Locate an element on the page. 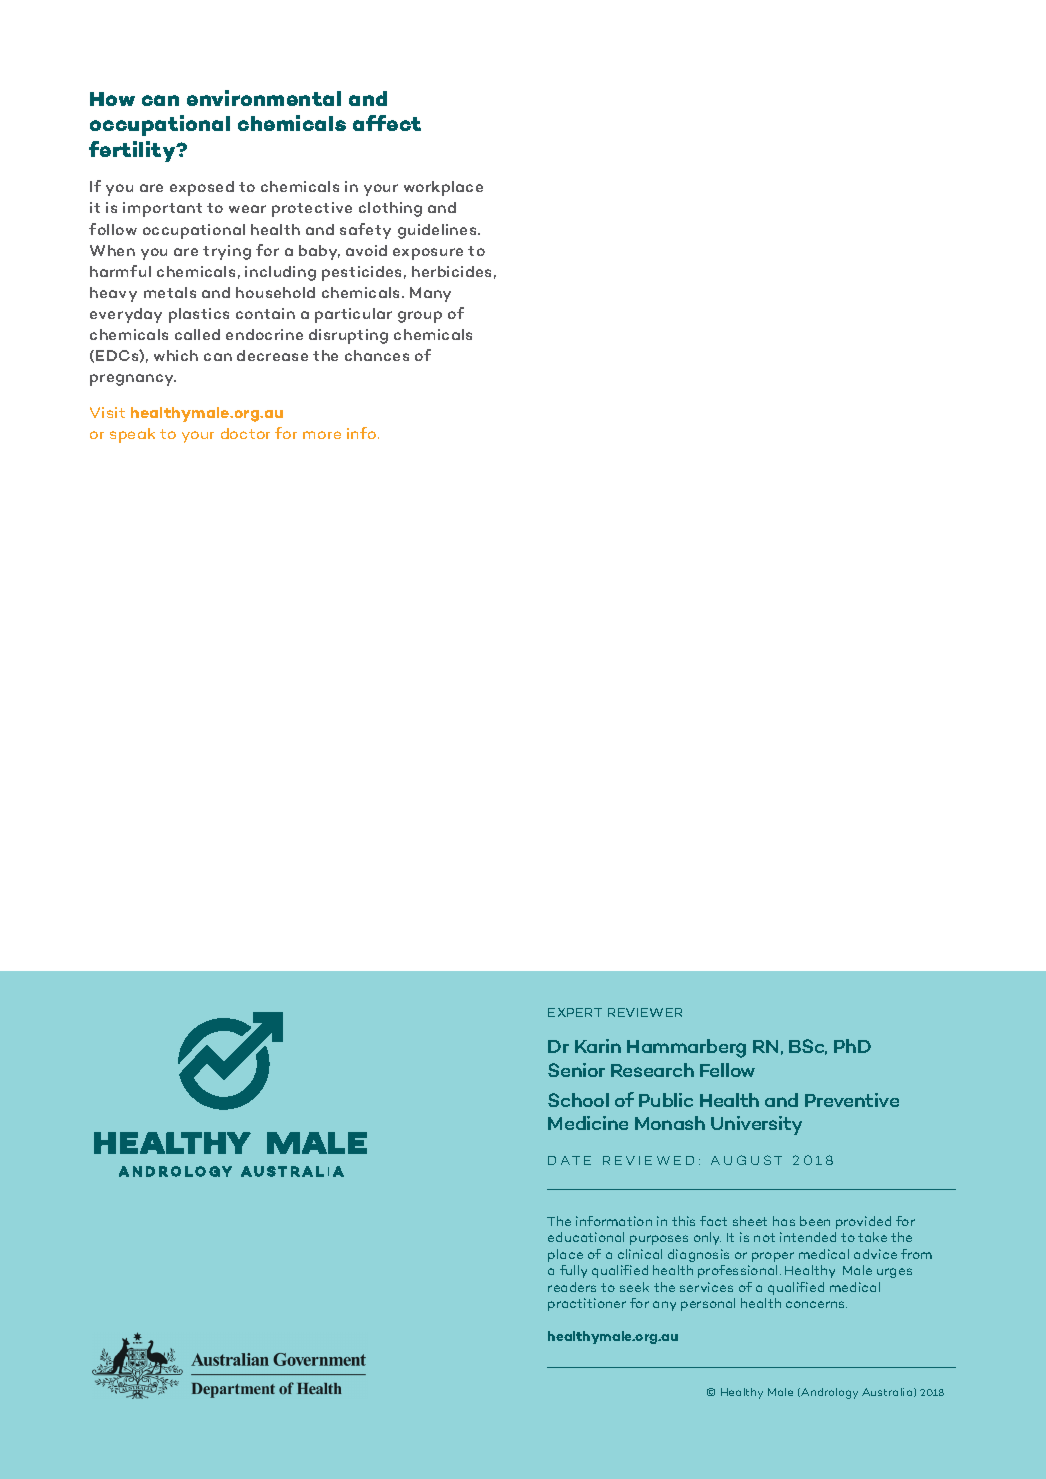 This image has height=1479, width=1046. group is located at coordinates (420, 317).
